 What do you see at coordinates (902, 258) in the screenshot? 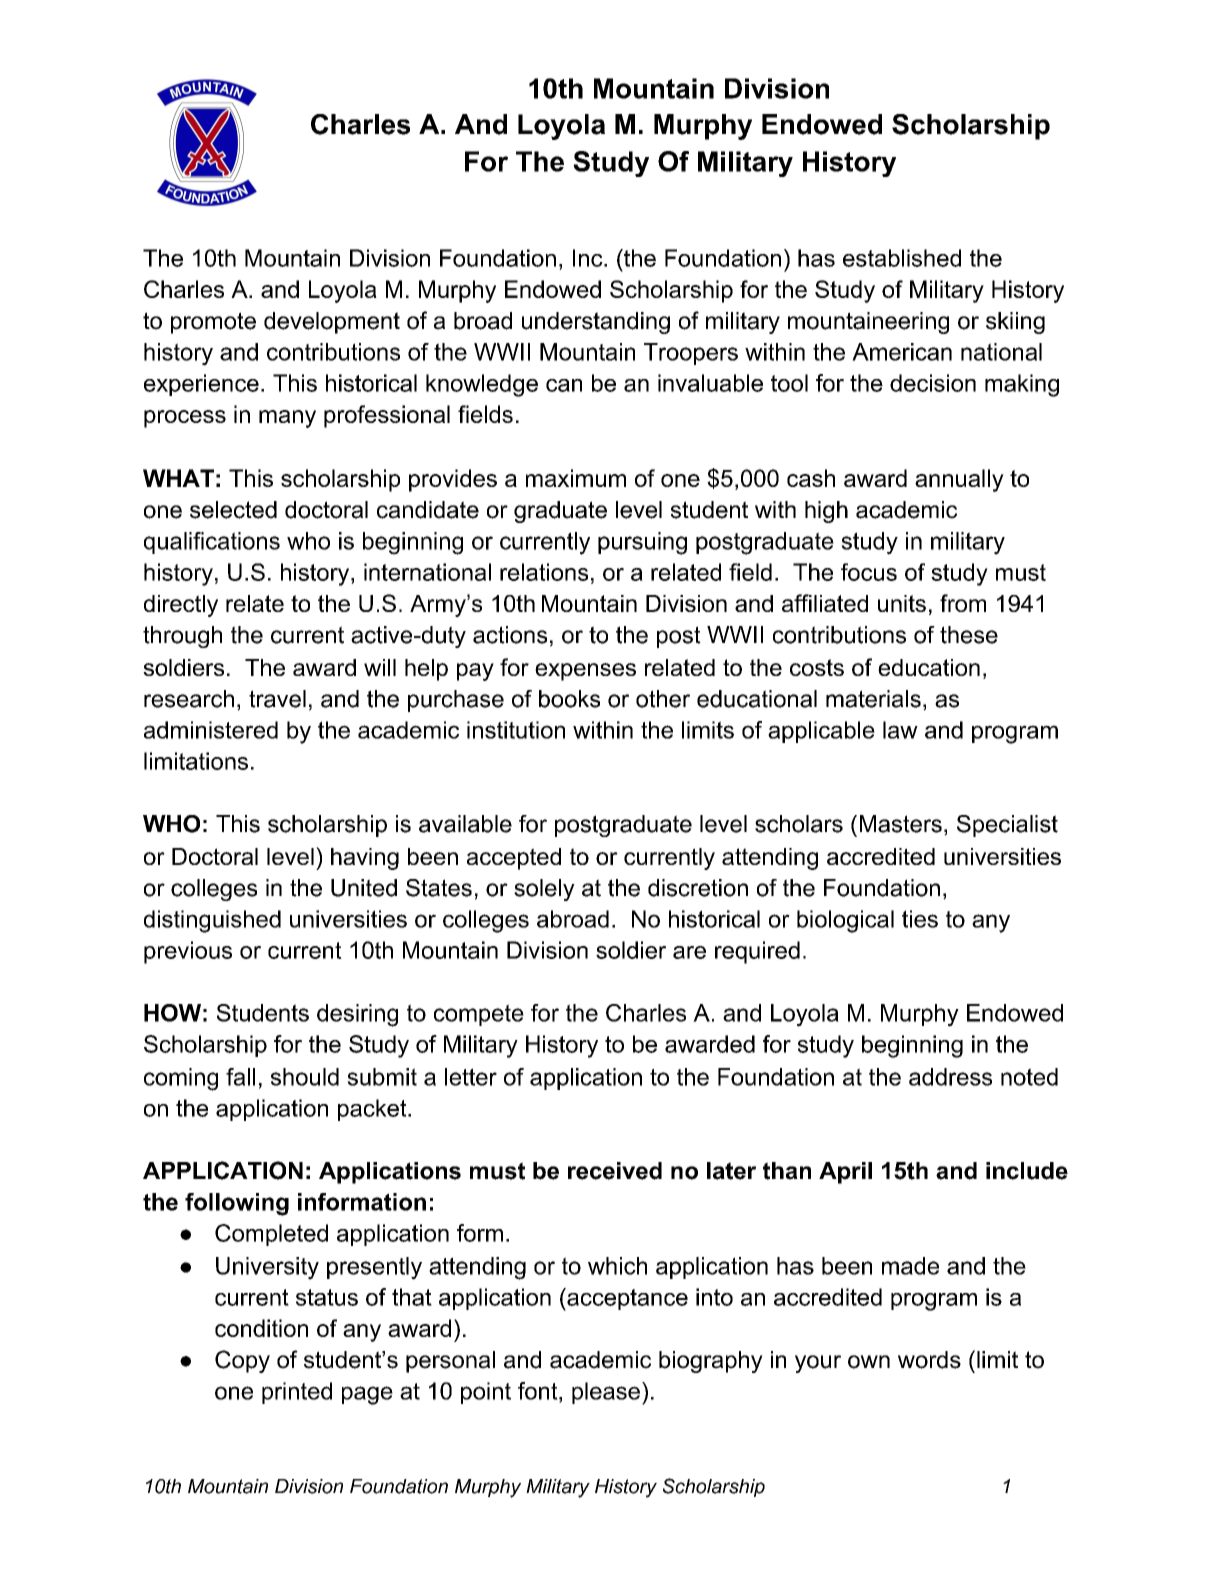
I see `established` at bounding box center [902, 258].
